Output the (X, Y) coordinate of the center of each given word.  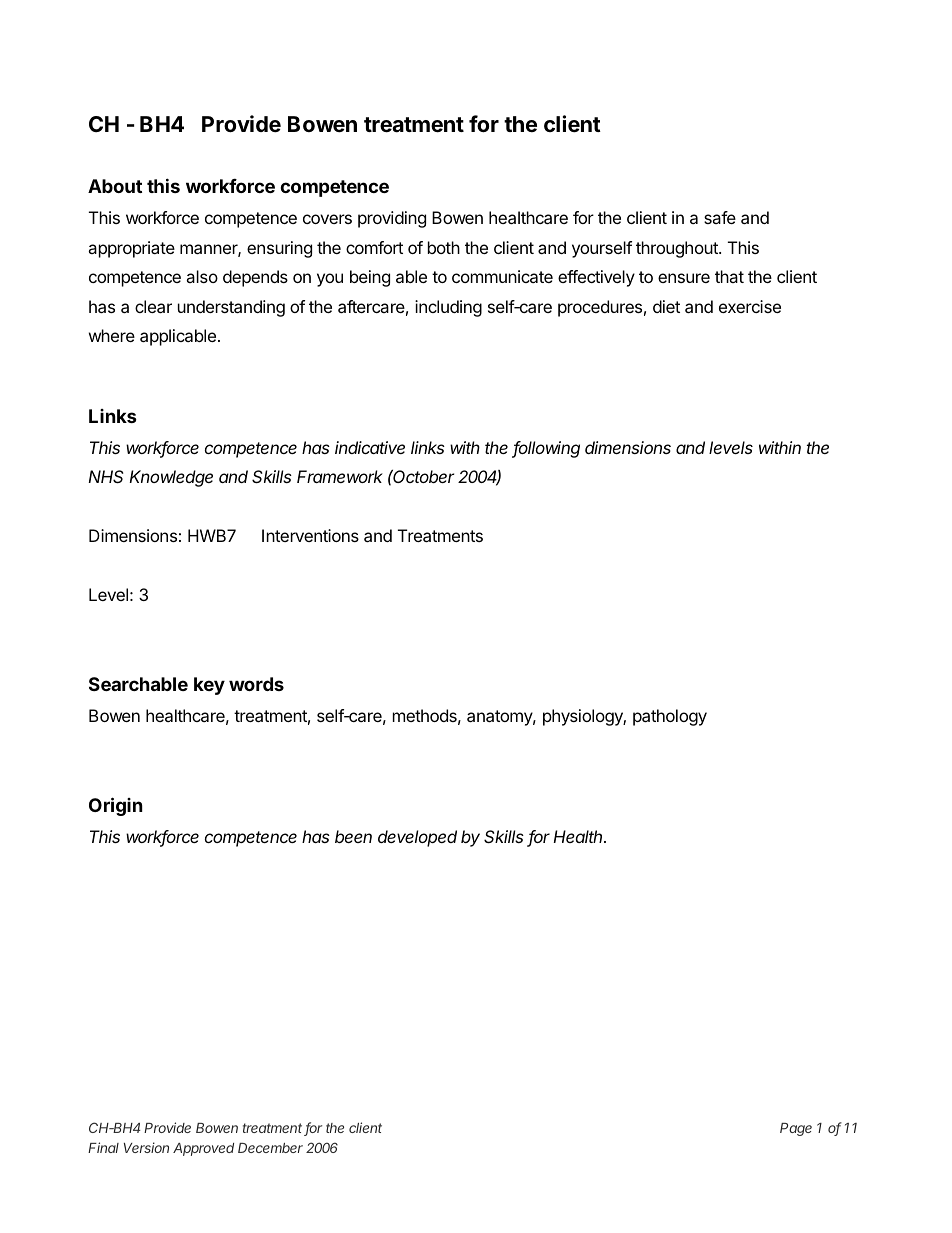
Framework (340, 476)
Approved (203, 1149)
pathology (670, 717)
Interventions (310, 535)
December (270, 1148)
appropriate (131, 249)
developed (417, 838)
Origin (116, 806)
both (444, 247)
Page (796, 1129)
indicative (370, 447)
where (112, 335)
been (353, 836)
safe (720, 217)
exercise (750, 306)
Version (146, 1147)
